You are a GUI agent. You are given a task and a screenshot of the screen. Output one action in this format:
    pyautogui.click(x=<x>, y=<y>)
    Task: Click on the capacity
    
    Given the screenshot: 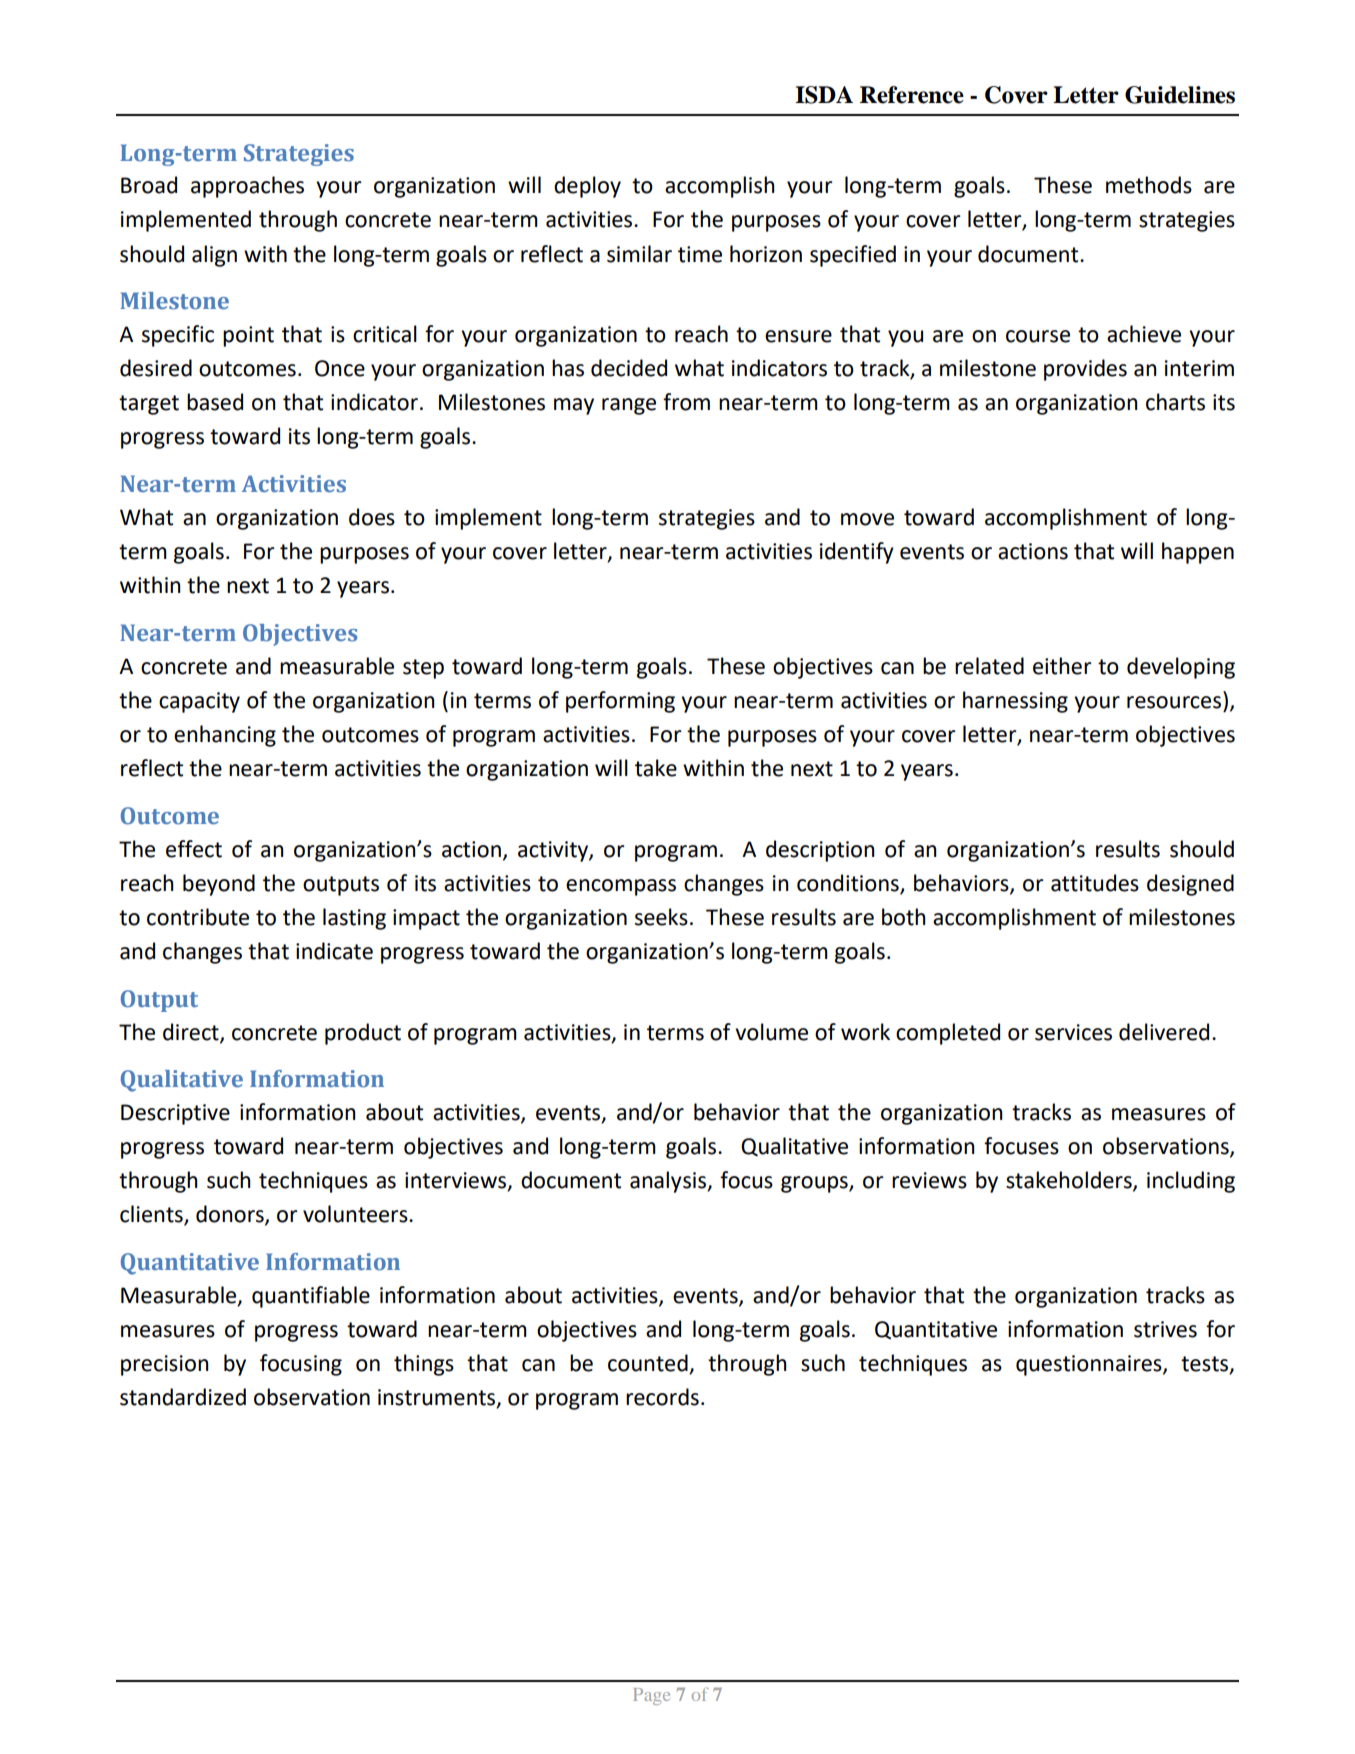 What is the action you would take?
    pyautogui.click(x=199, y=702)
